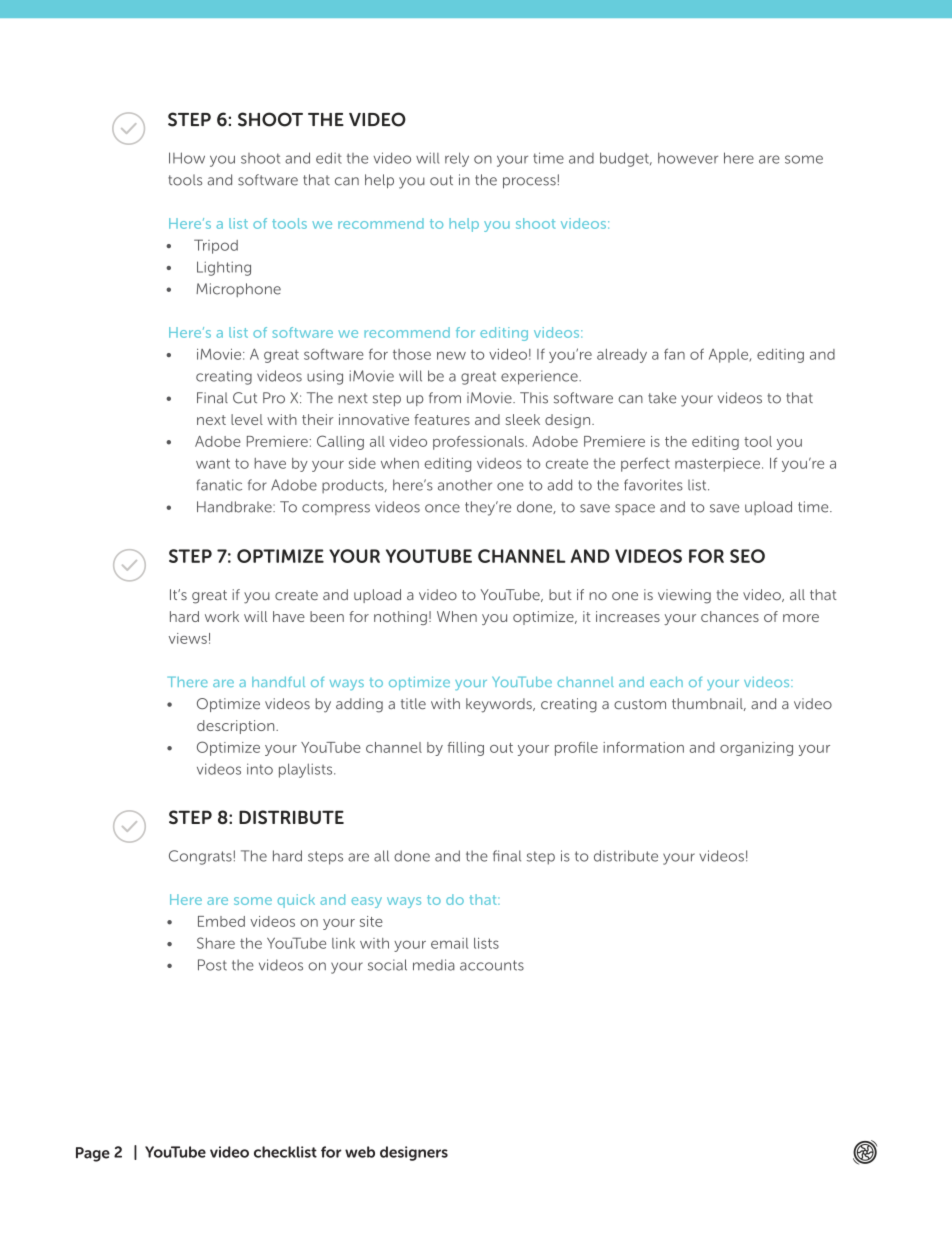 The height and width of the screenshot is (1233, 952). What do you see at coordinates (492, 965) in the screenshot?
I see `accounts` at bounding box center [492, 965].
